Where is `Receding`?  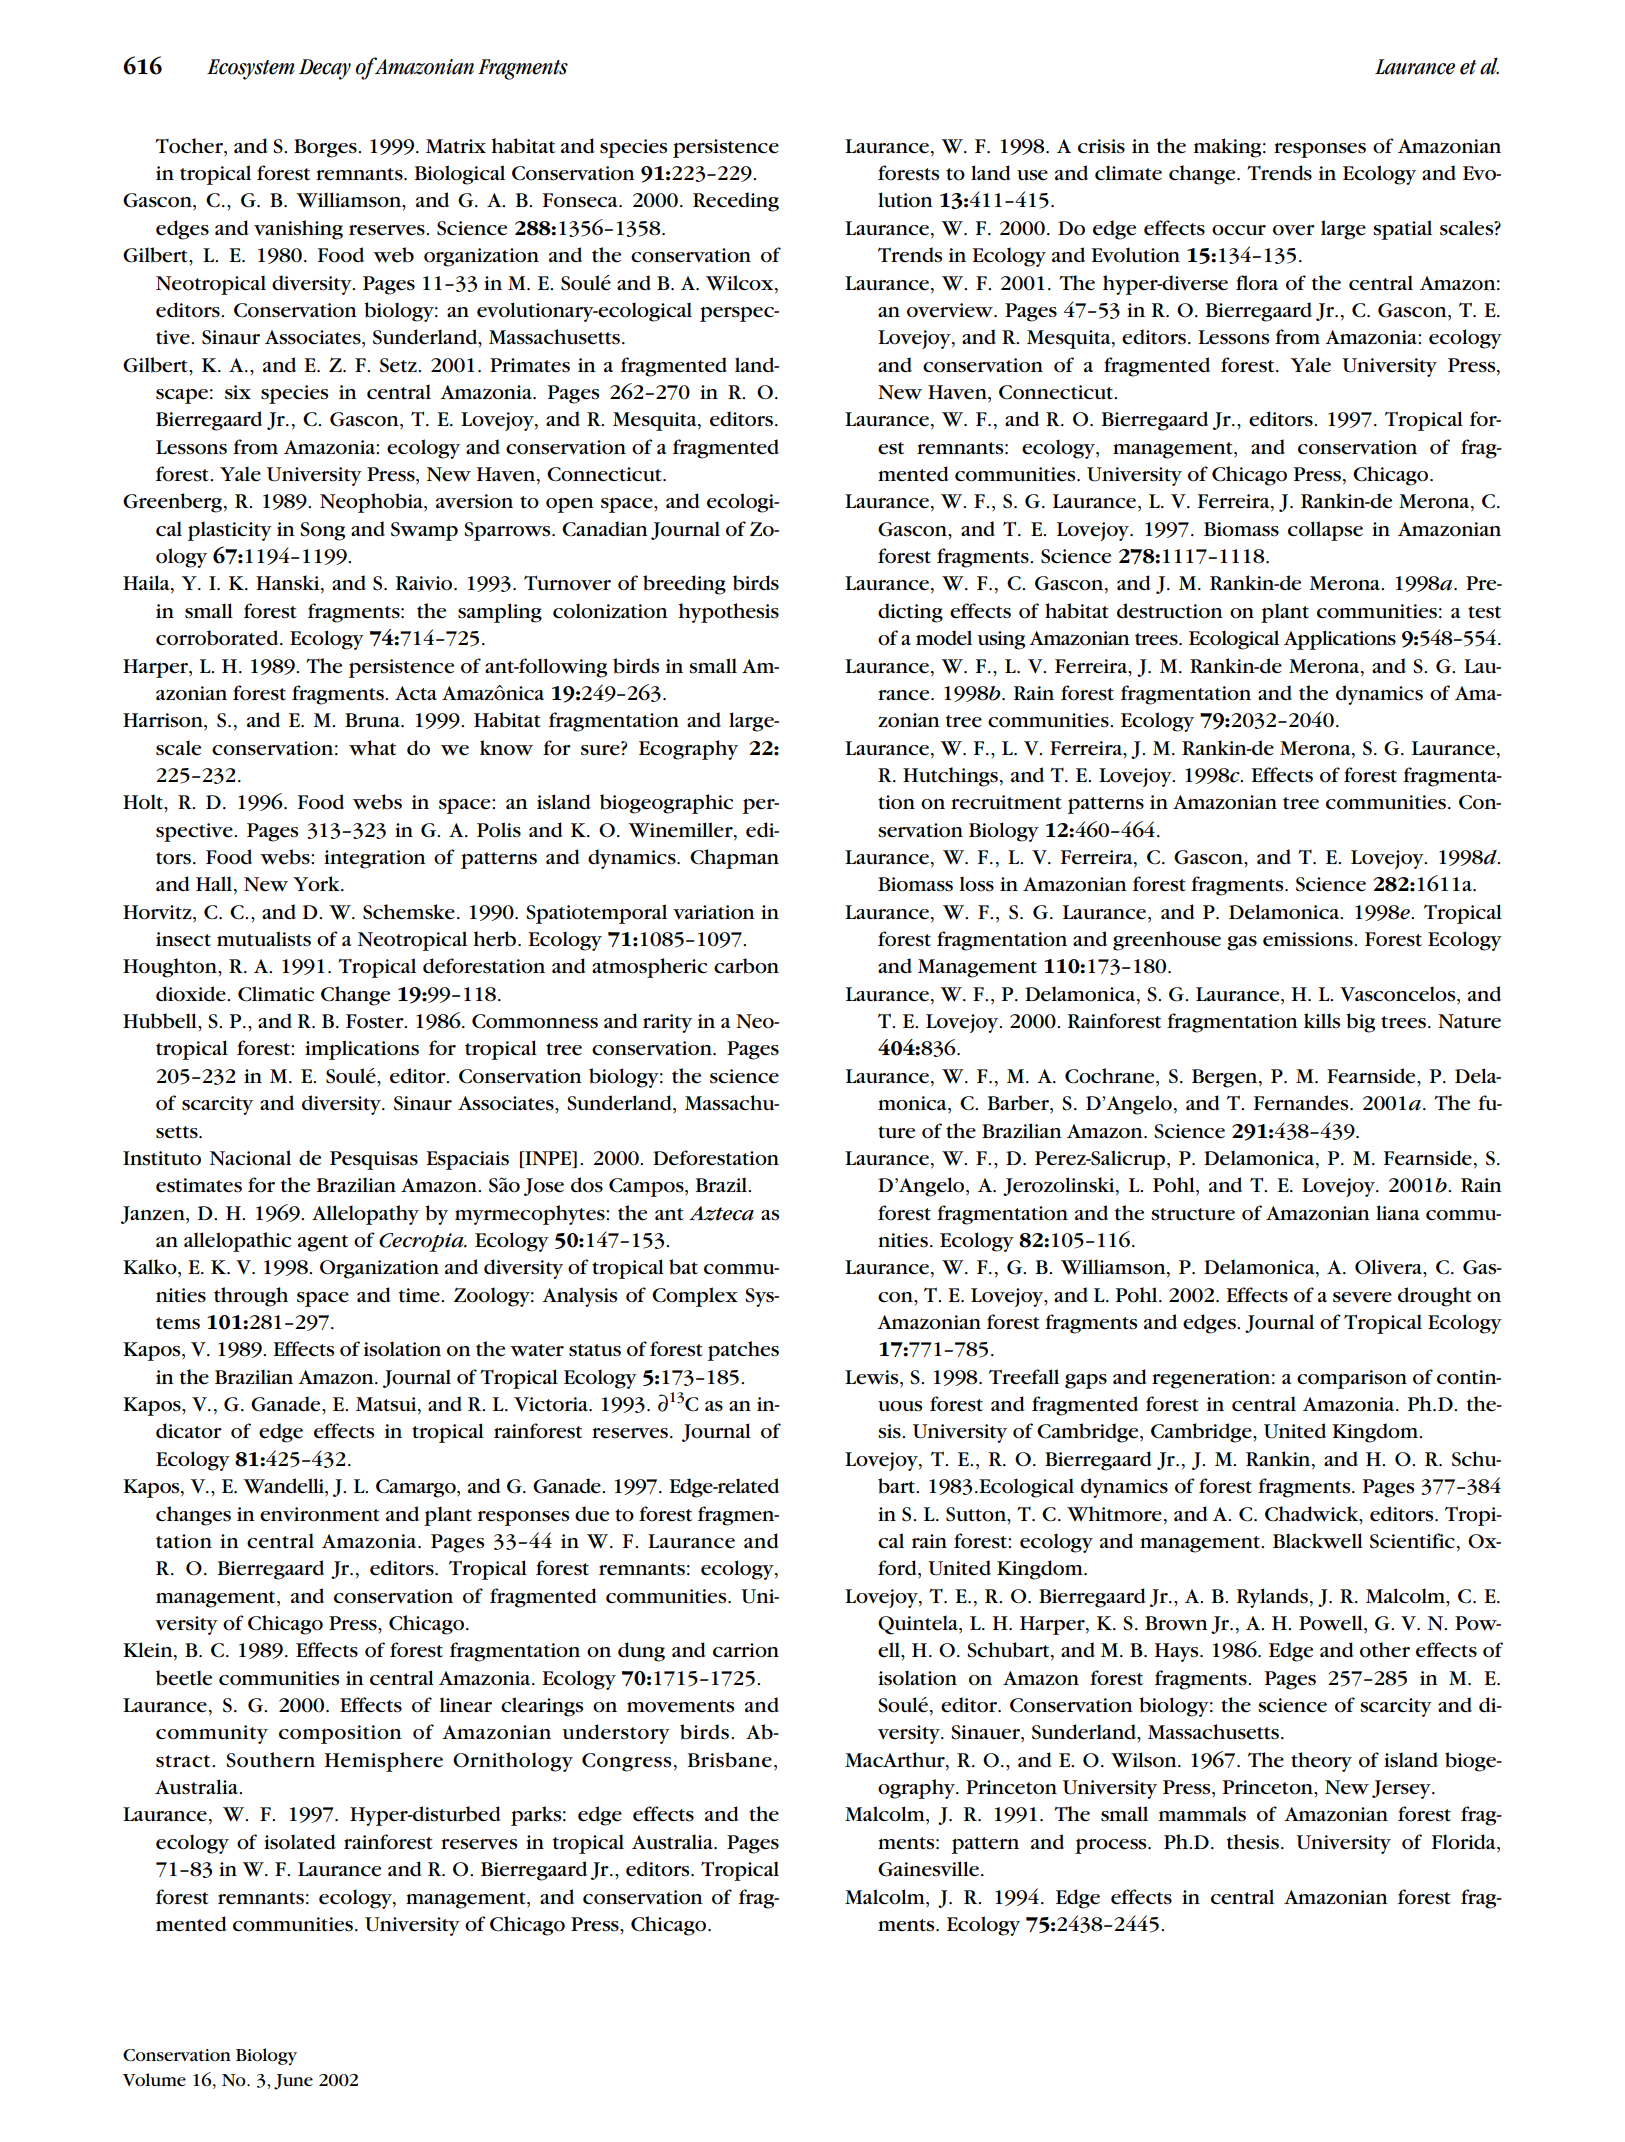
Receding is located at coordinates (736, 202).
